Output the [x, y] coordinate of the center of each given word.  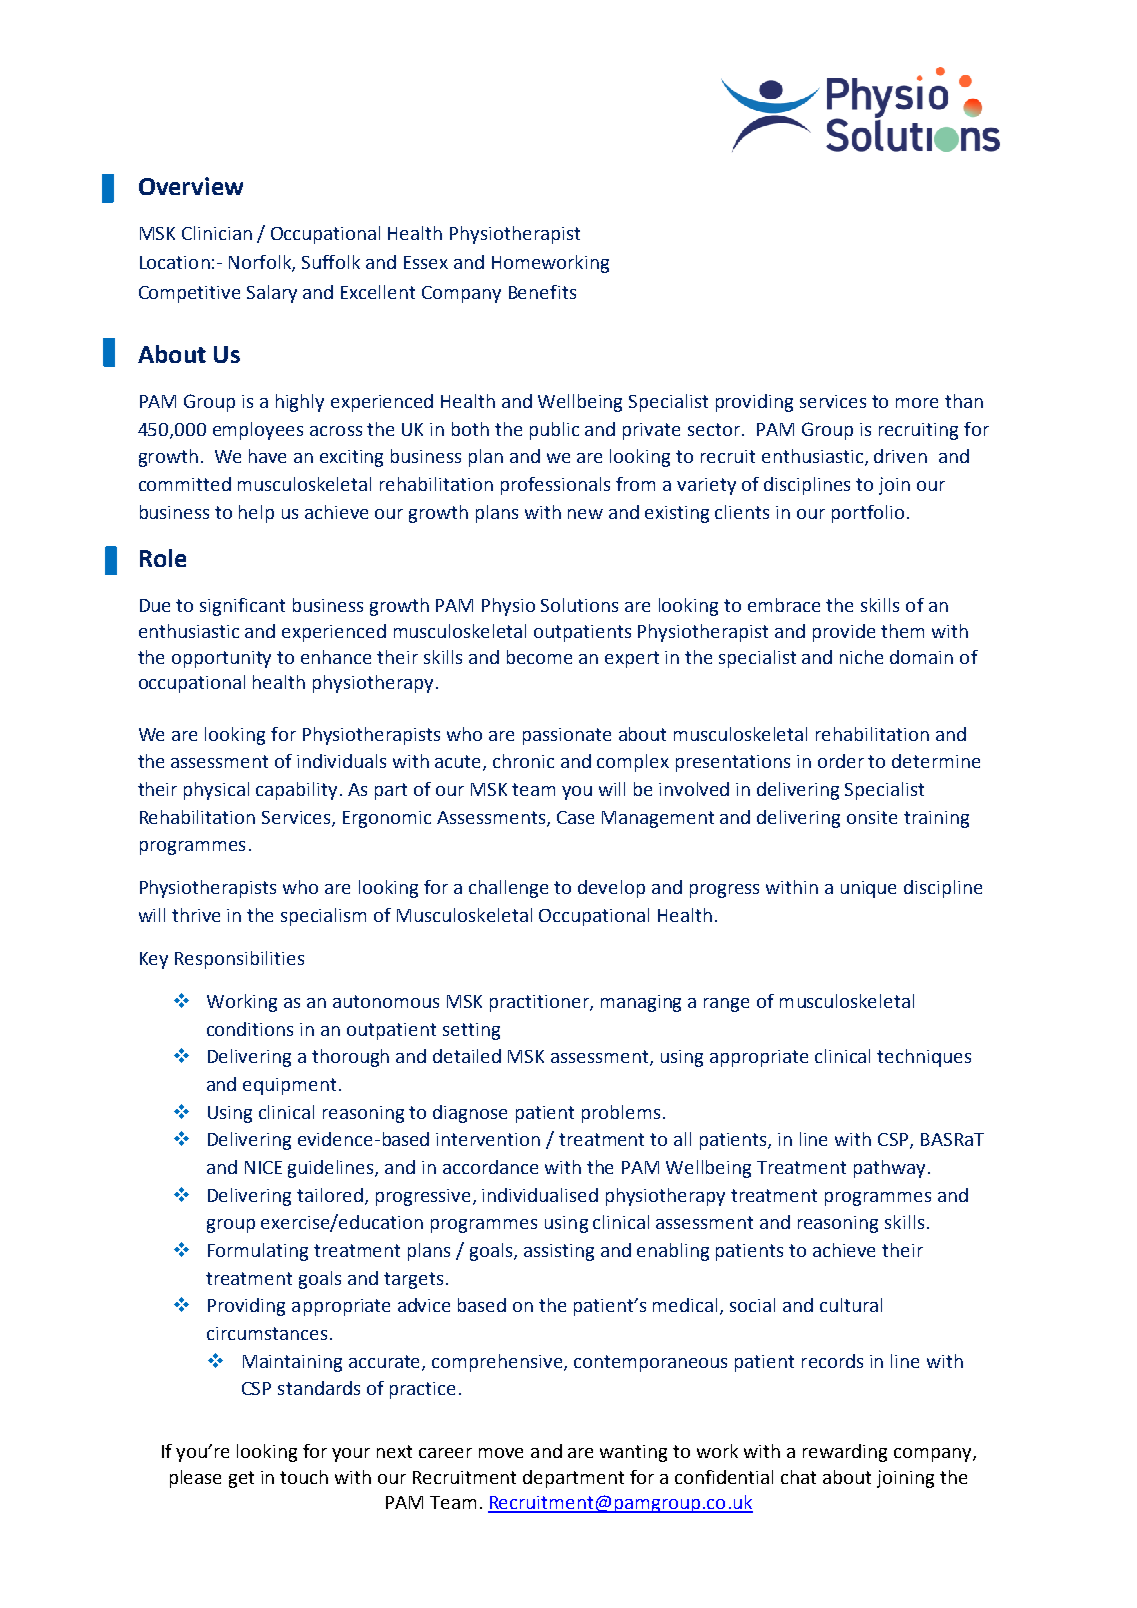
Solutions [579, 605]
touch [304, 1477]
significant [242, 607]
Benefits [542, 292]
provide [844, 633]
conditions [250, 1029]
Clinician [217, 233]
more [917, 403]
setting [471, 1031]
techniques [924, 1058]
